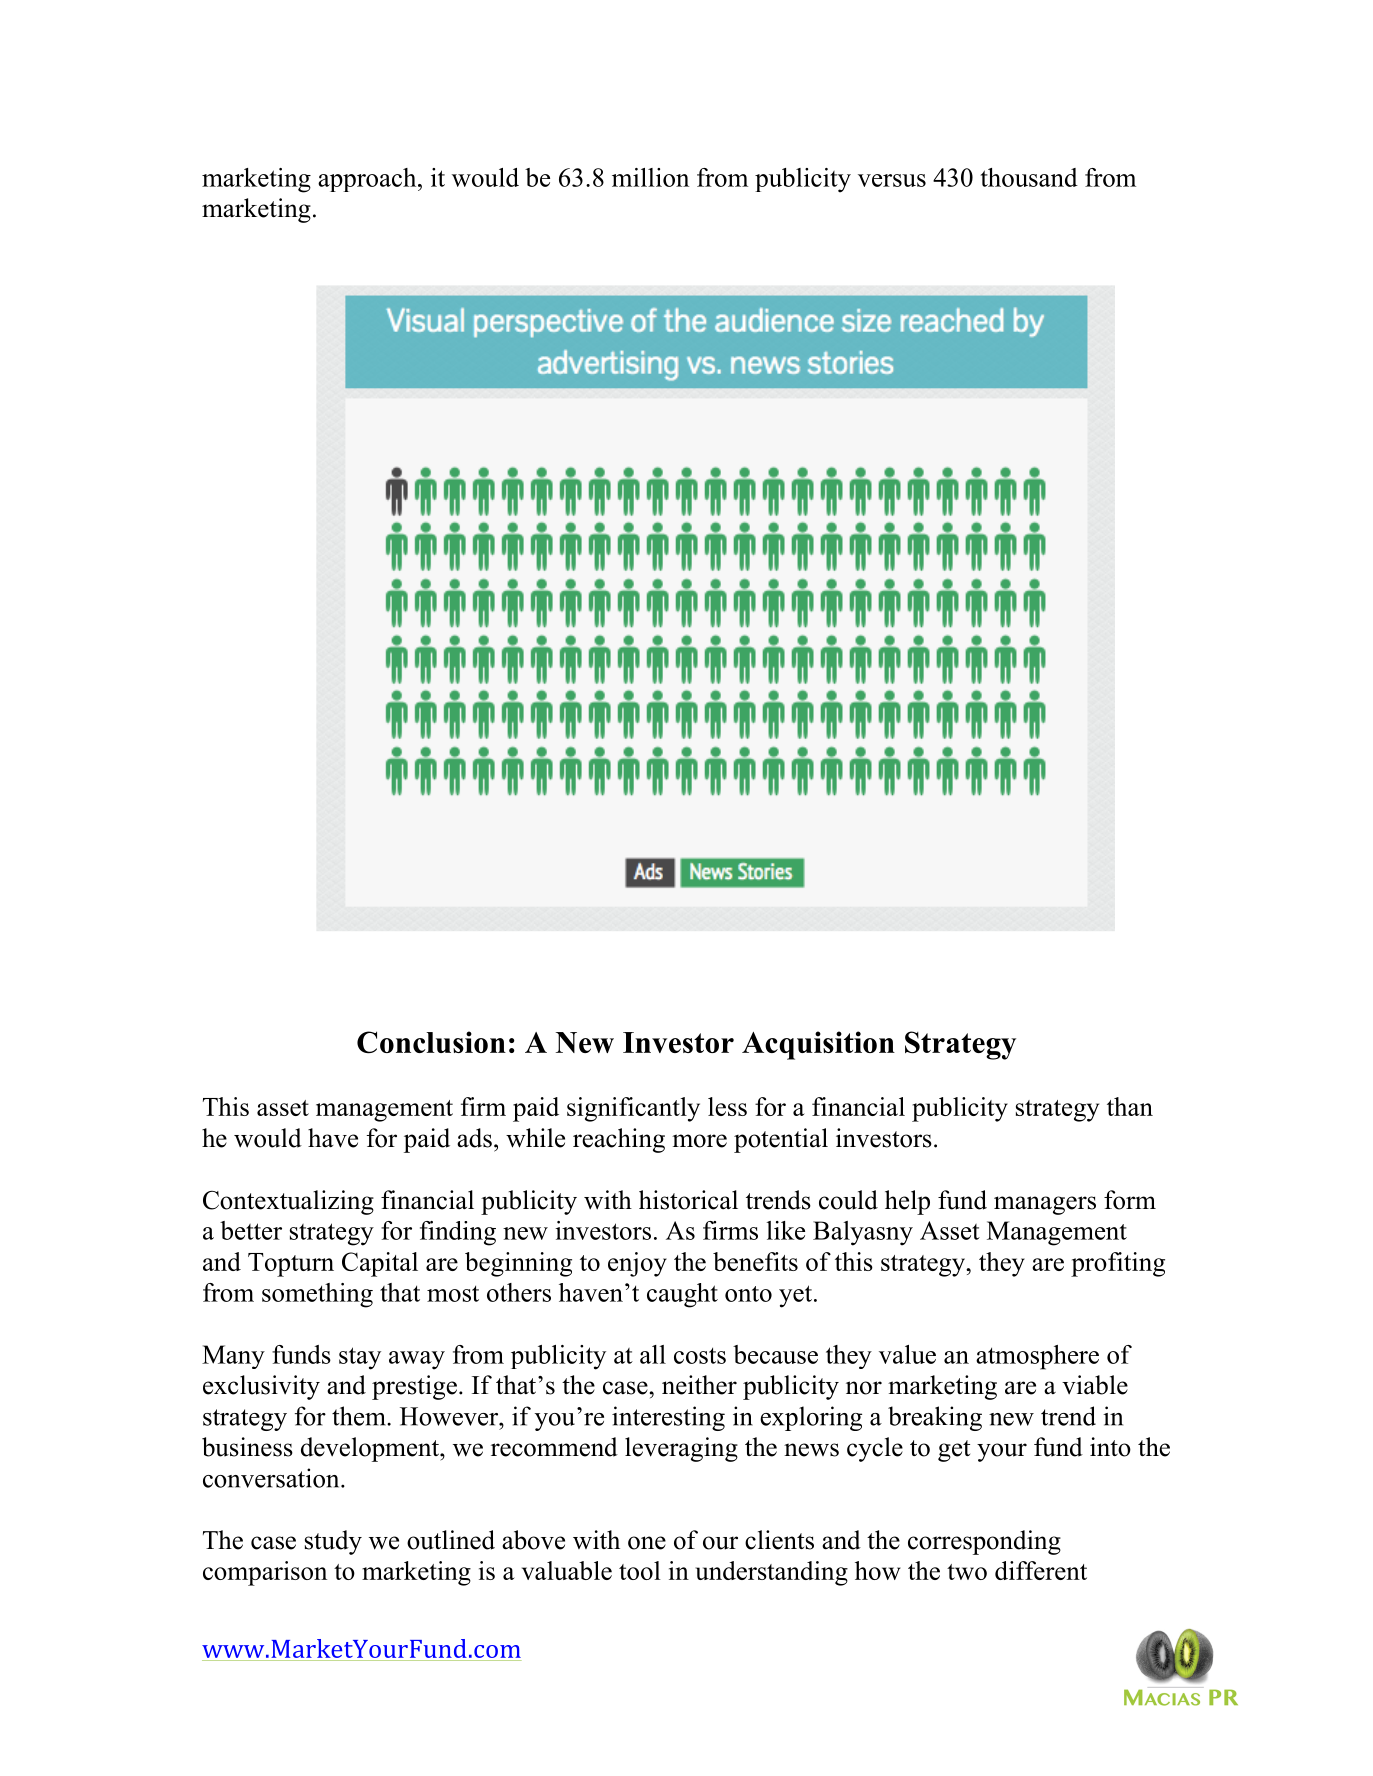 The image size is (1373, 1776). Describe the element at coordinates (650, 177) in the screenshot. I see `million` at that location.
